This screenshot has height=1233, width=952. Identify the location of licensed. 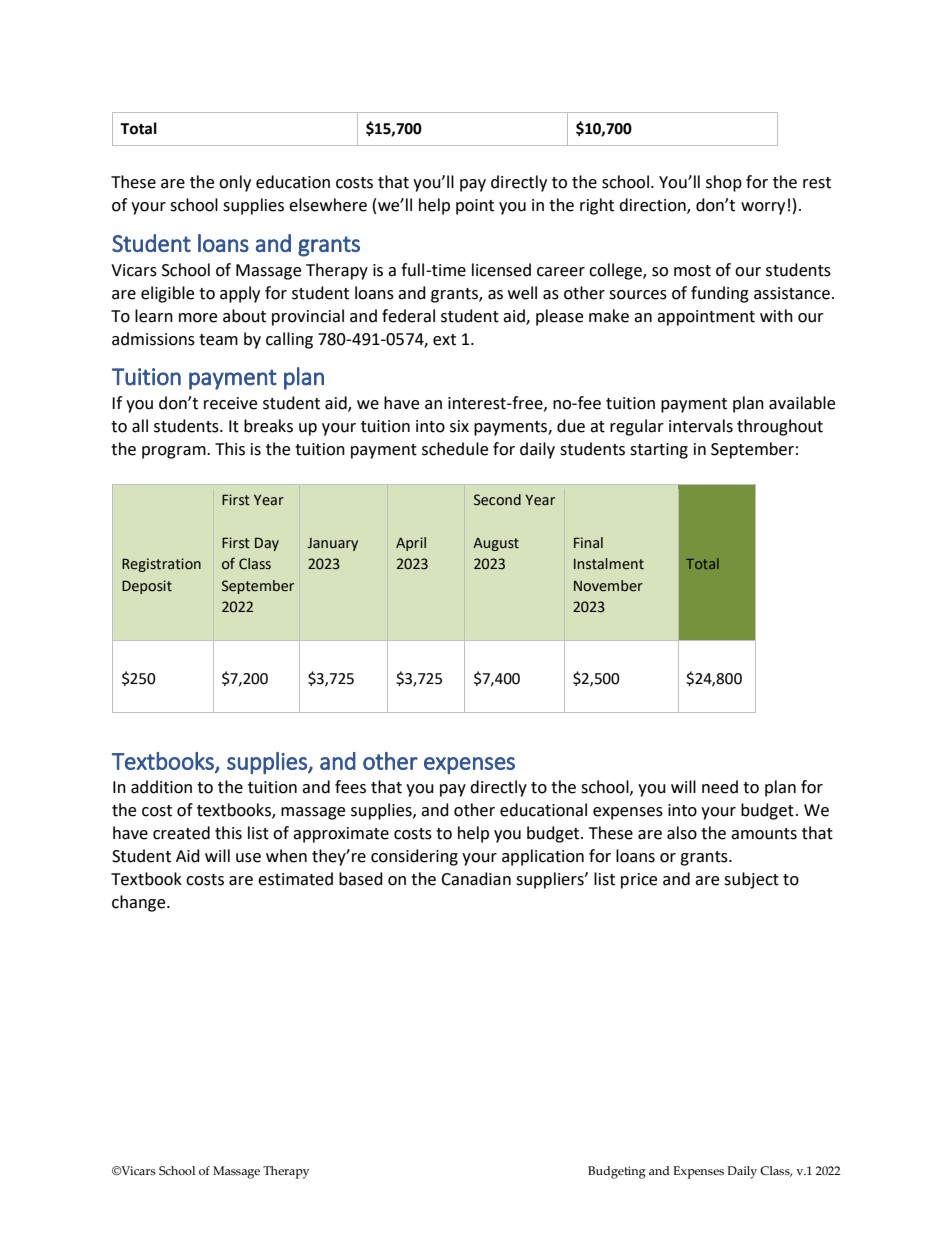
(501, 270).
